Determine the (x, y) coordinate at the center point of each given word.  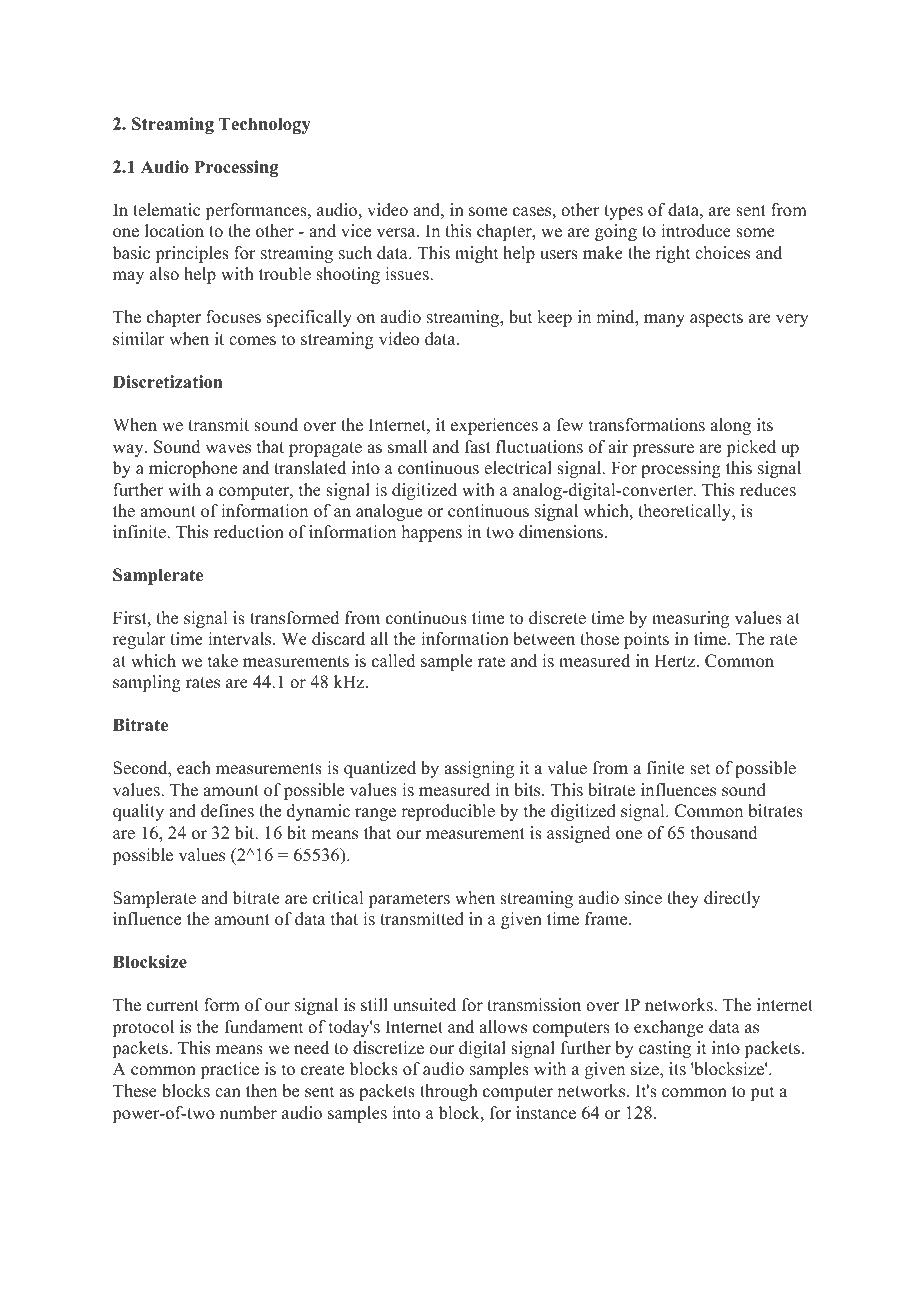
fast (478, 447)
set (700, 769)
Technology (265, 125)
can (228, 1093)
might (476, 254)
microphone (193, 469)
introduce (696, 231)
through (449, 1092)
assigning (479, 769)
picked (751, 448)
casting (665, 1049)
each (194, 768)
